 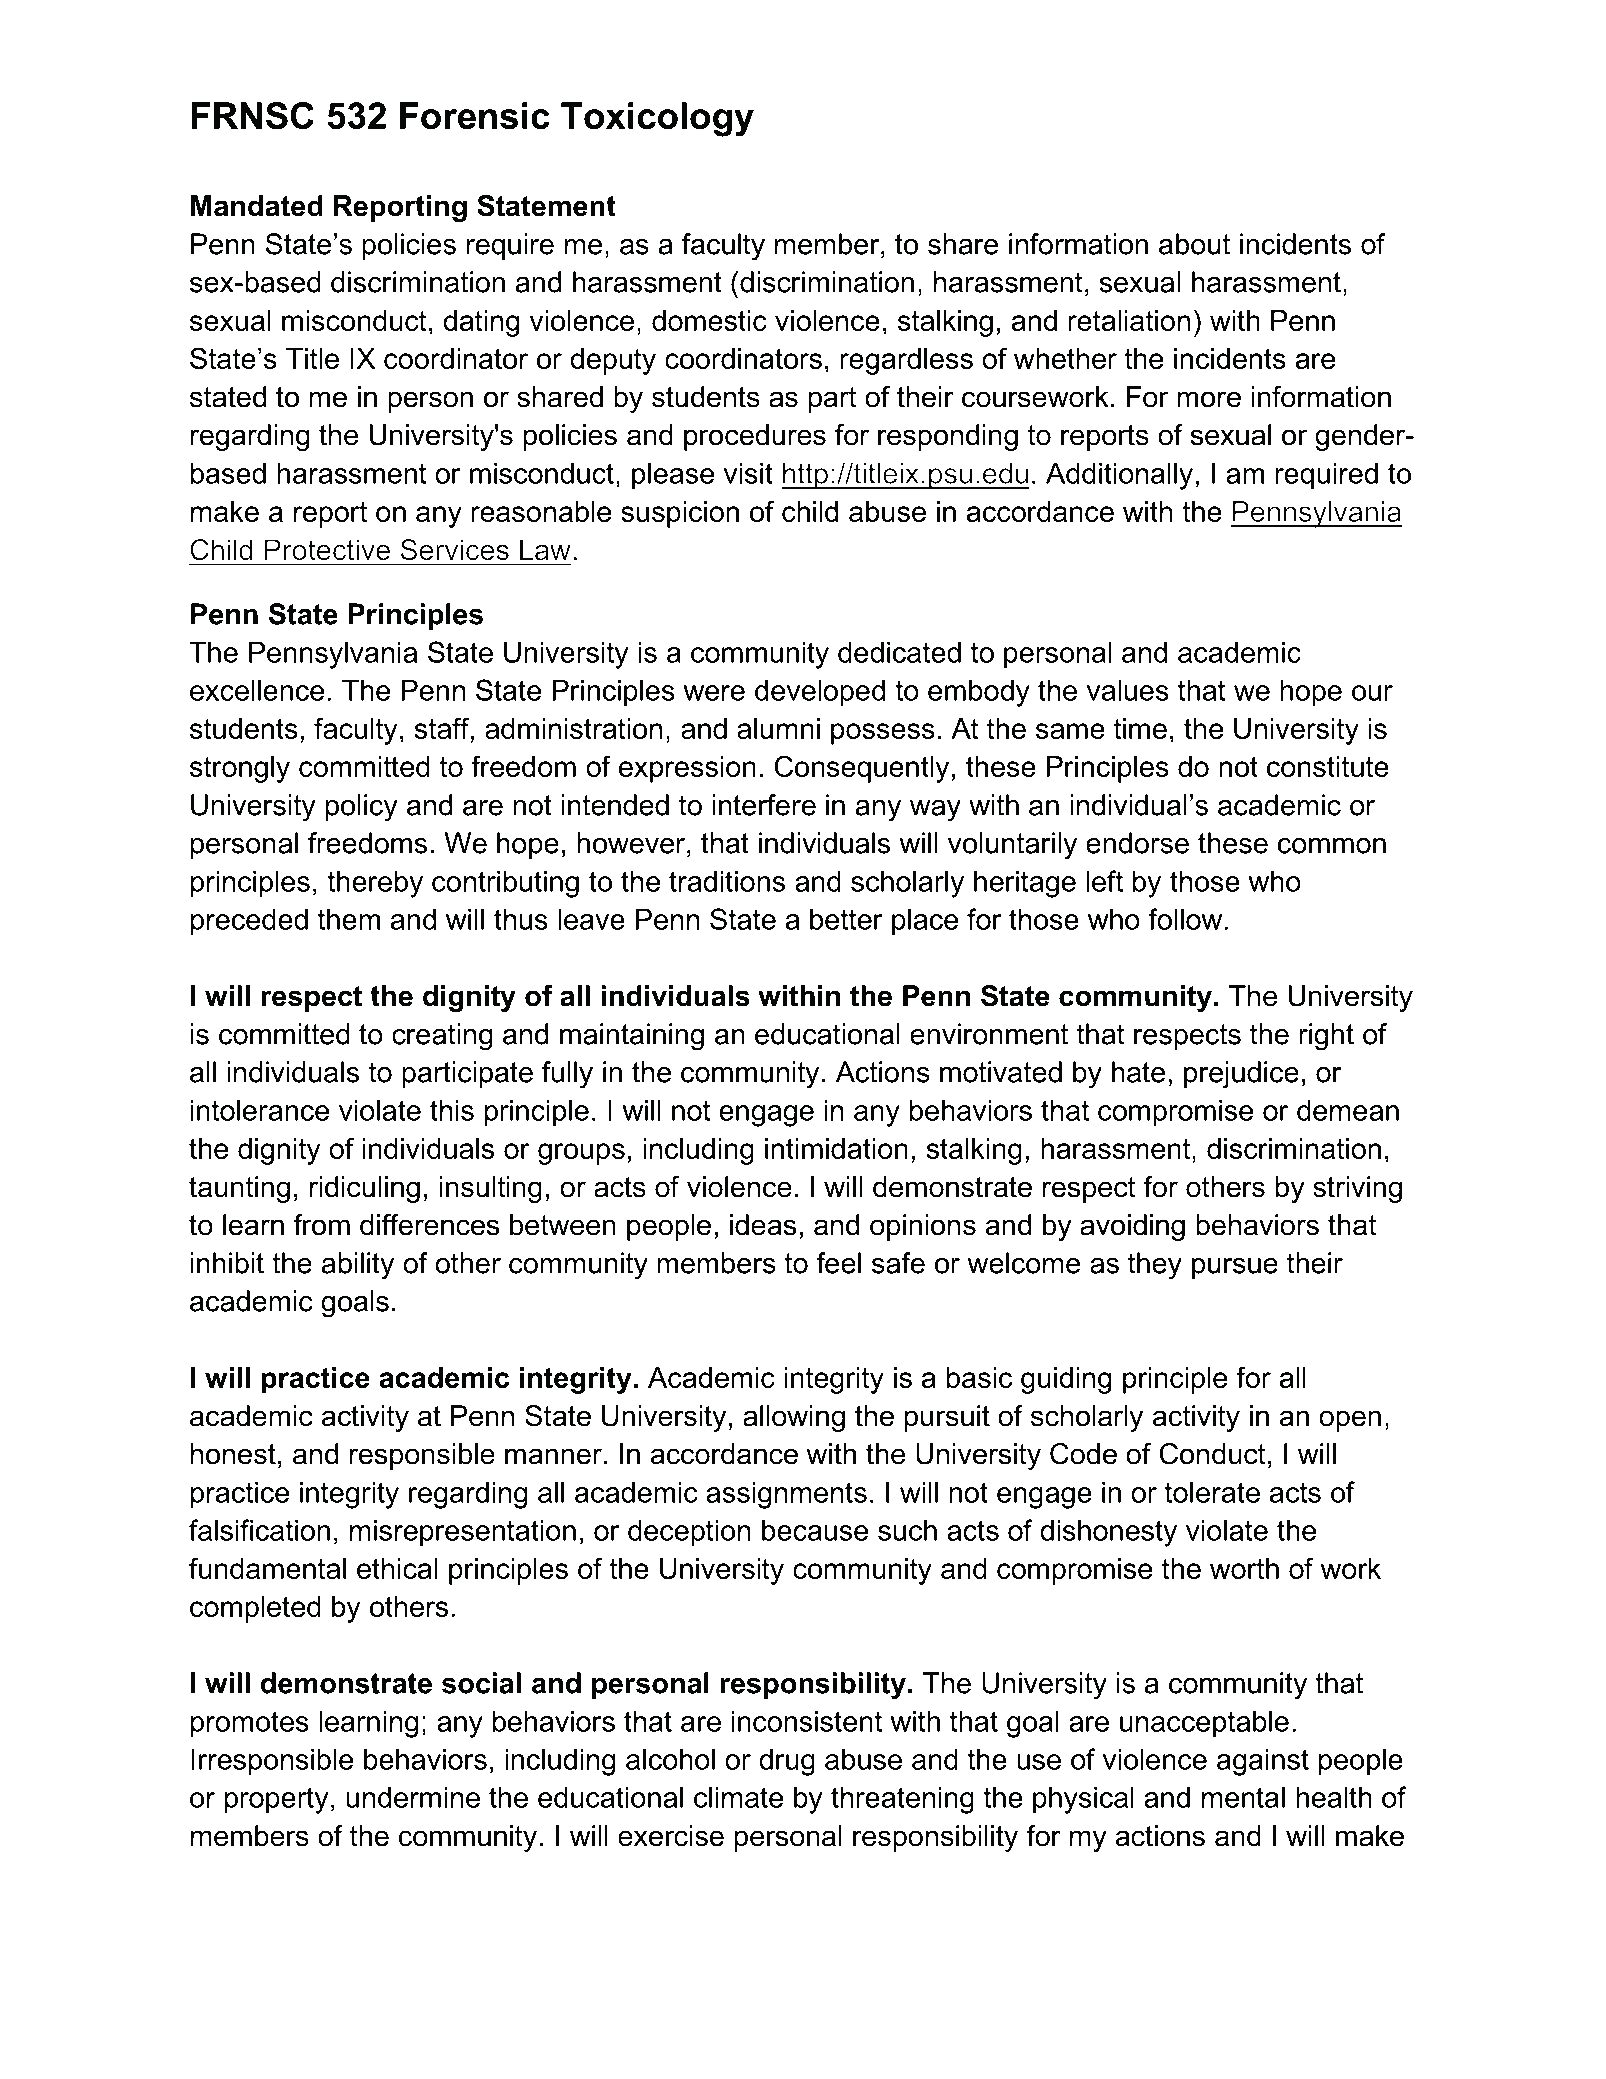 What do you see at coordinates (794, 1418) in the image?
I see `allowing` at bounding box center [794, 1418].
